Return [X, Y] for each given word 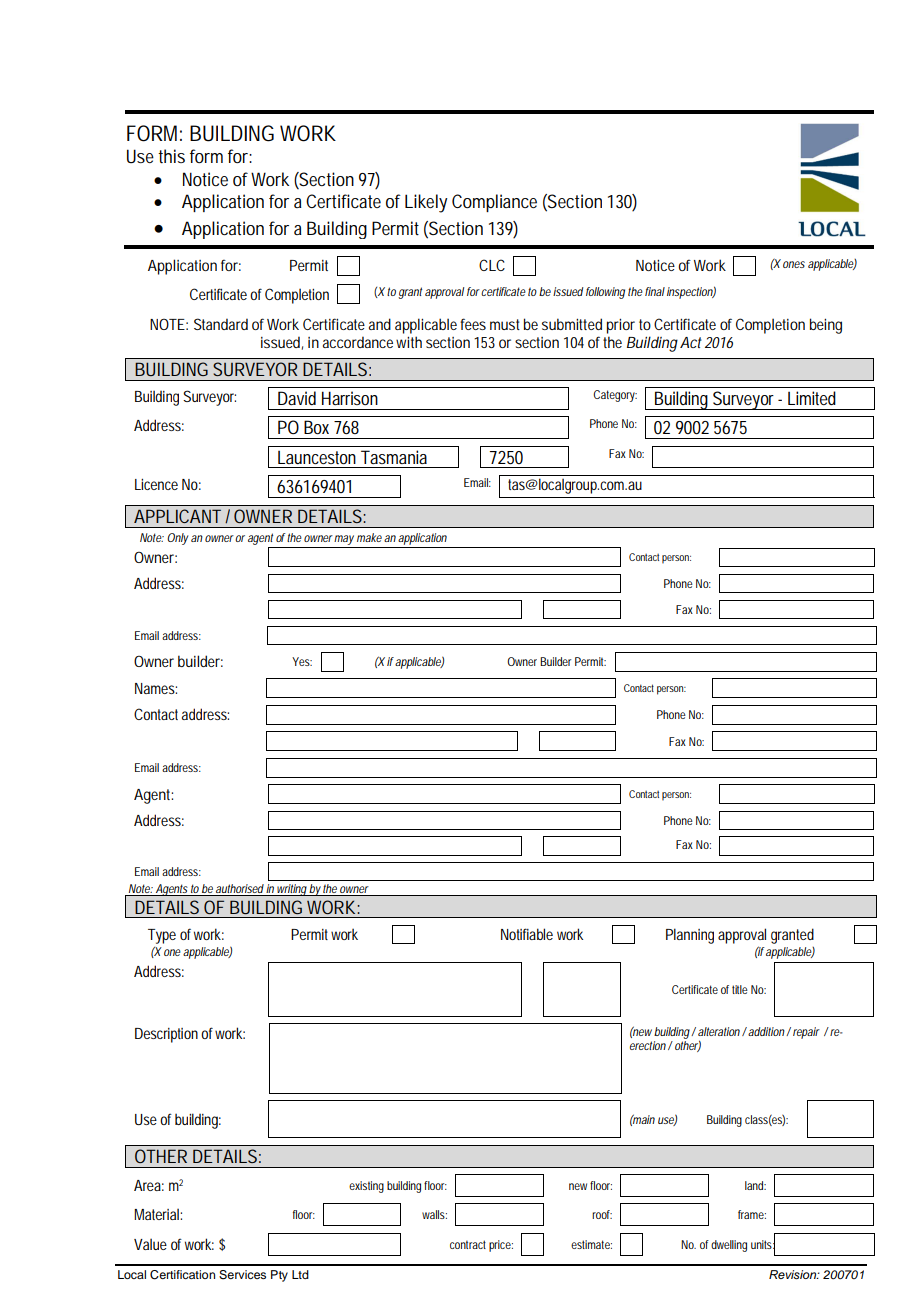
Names [156, 688]
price [501, 1246]
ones [794, 264]
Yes [302, 661]
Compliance [494, 203]
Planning [690, 936]
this [171, 156]
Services [242, 1275]
